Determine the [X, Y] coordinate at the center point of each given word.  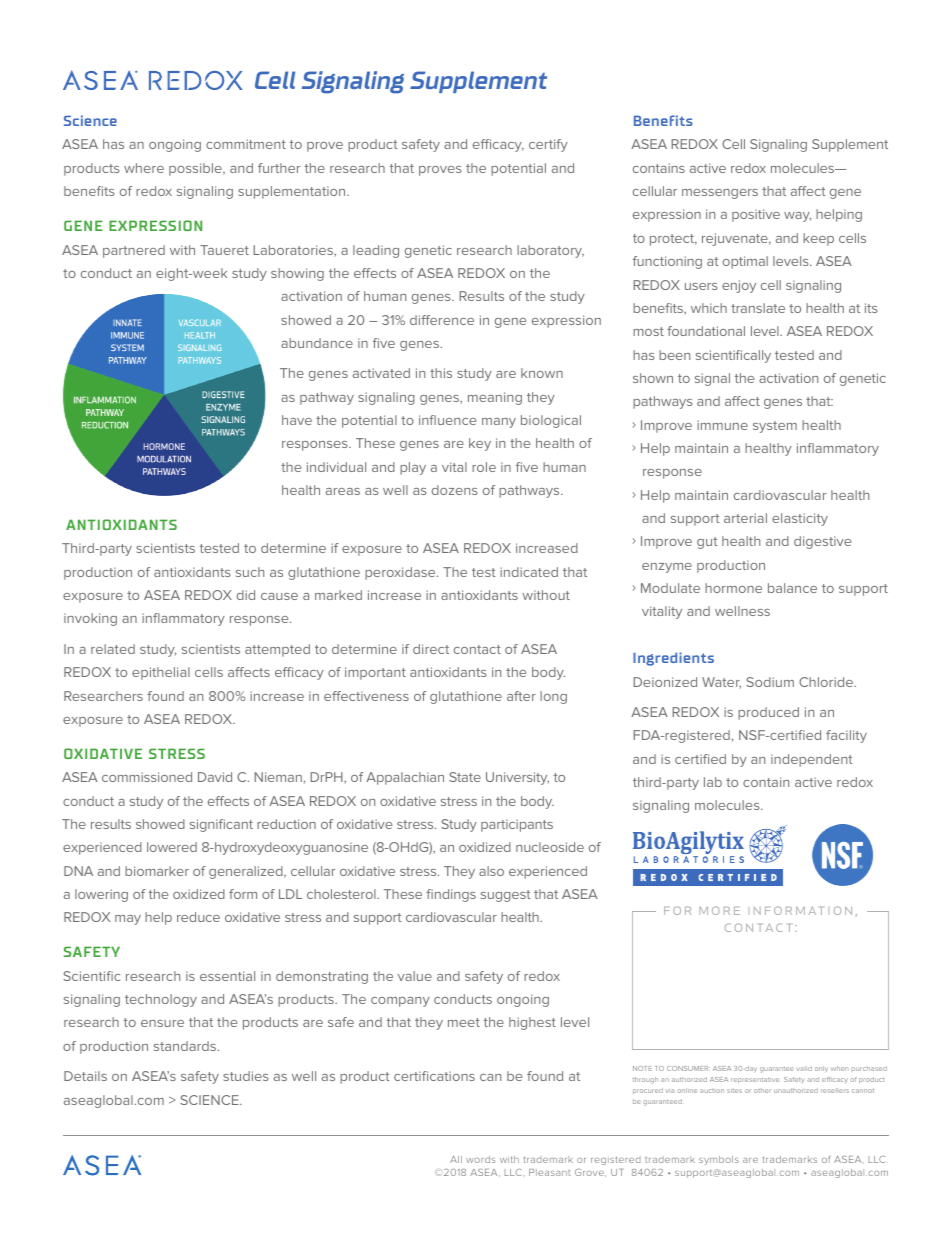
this [441, 373]
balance [792, 588]
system [775, 427]
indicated [529, 572]
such [250, 572]
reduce [198, 917]
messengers [720, 194]
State [465, 777]
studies [245, 1076]
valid [804, 1068]
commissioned [147, 777]
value [415, 976]
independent [811, 760]
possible [196, 169]
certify [548, 145]
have [297, 420]
